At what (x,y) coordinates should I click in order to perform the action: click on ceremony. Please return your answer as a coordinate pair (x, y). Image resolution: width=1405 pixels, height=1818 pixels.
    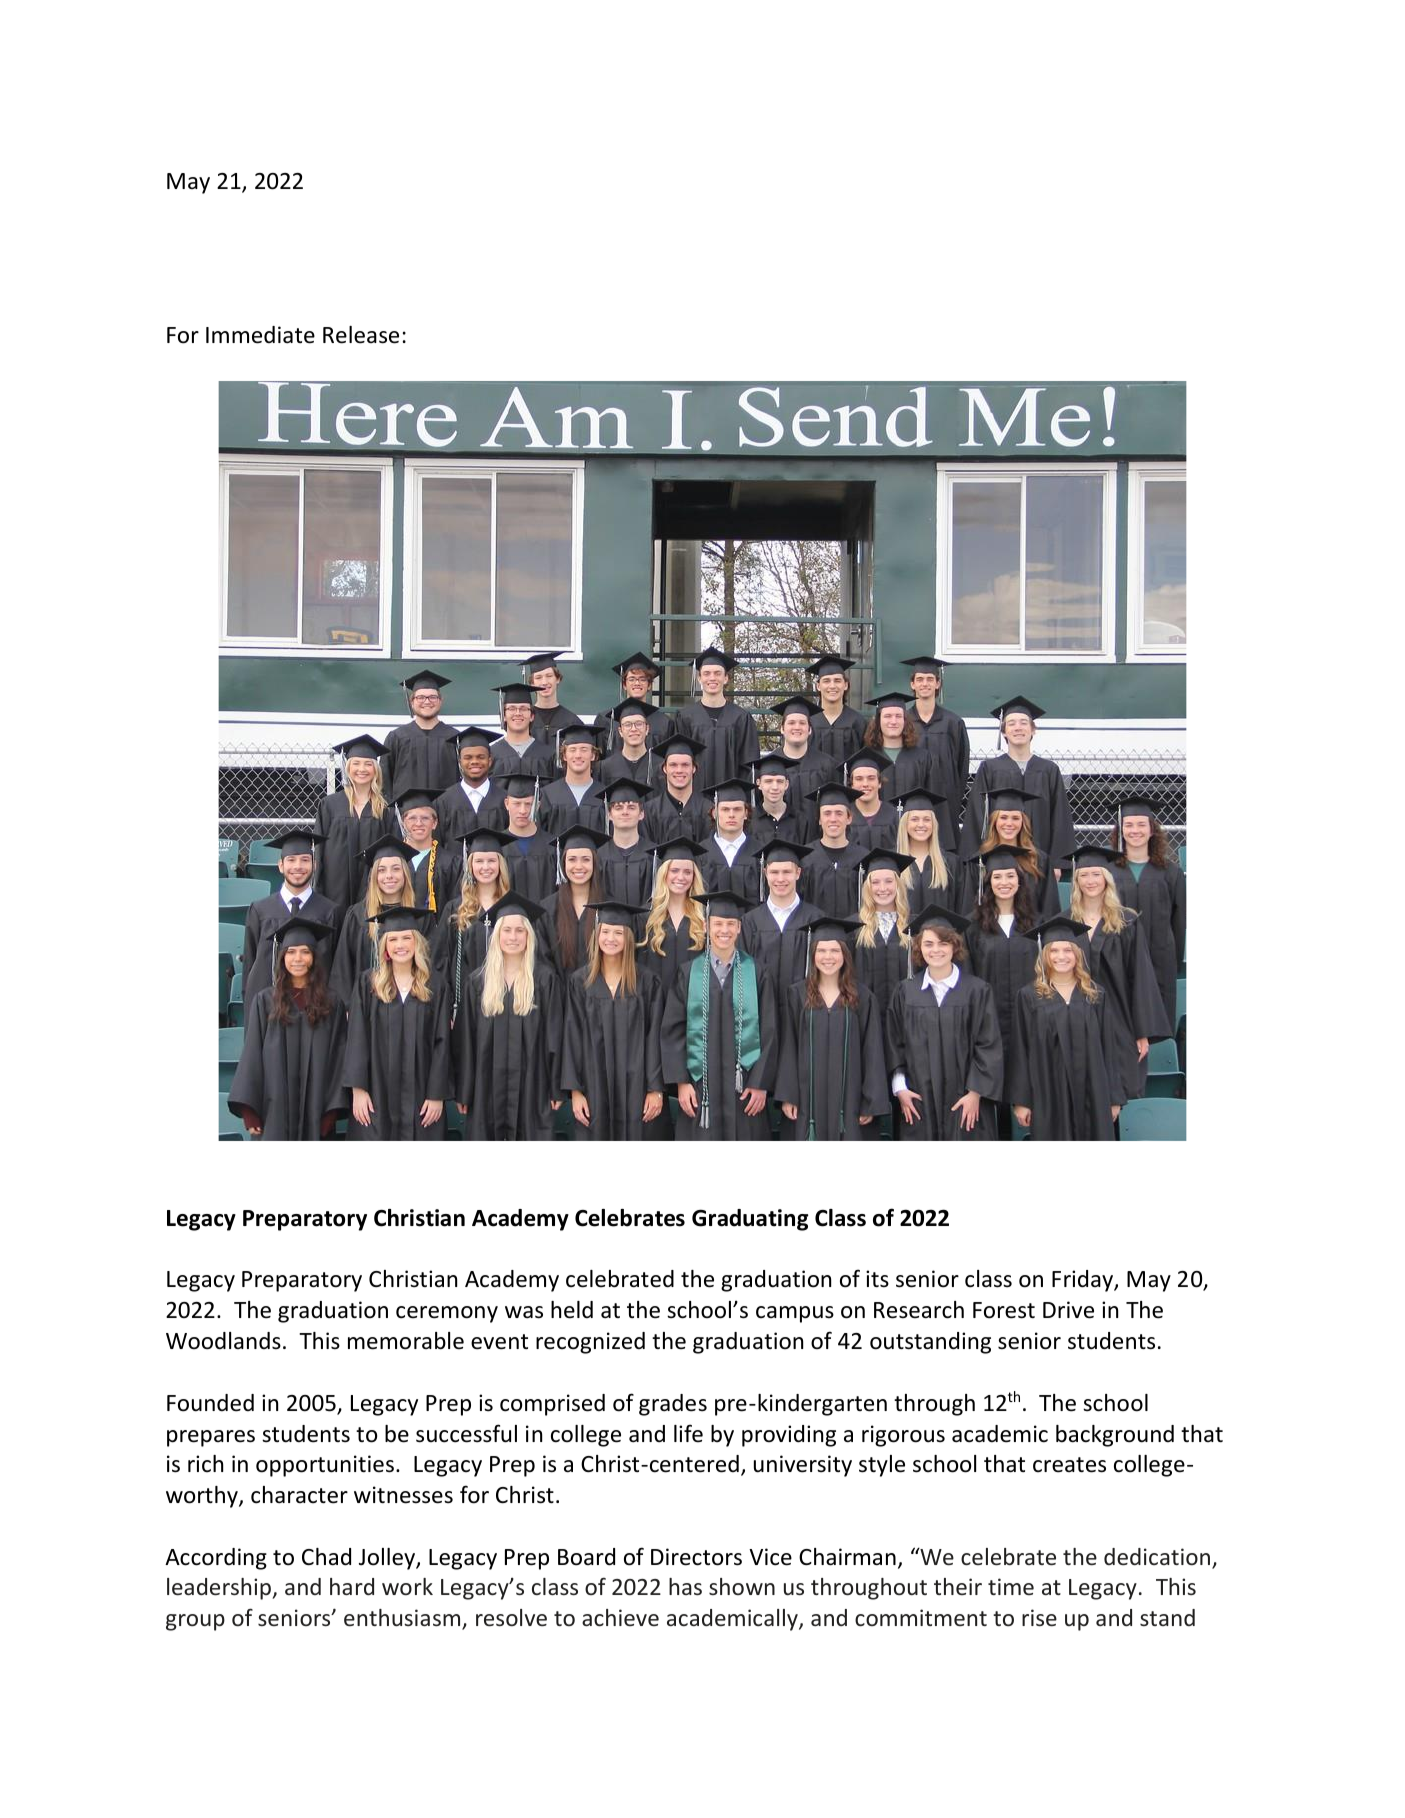
    Looking at the image, I should click on (447, 1314).
